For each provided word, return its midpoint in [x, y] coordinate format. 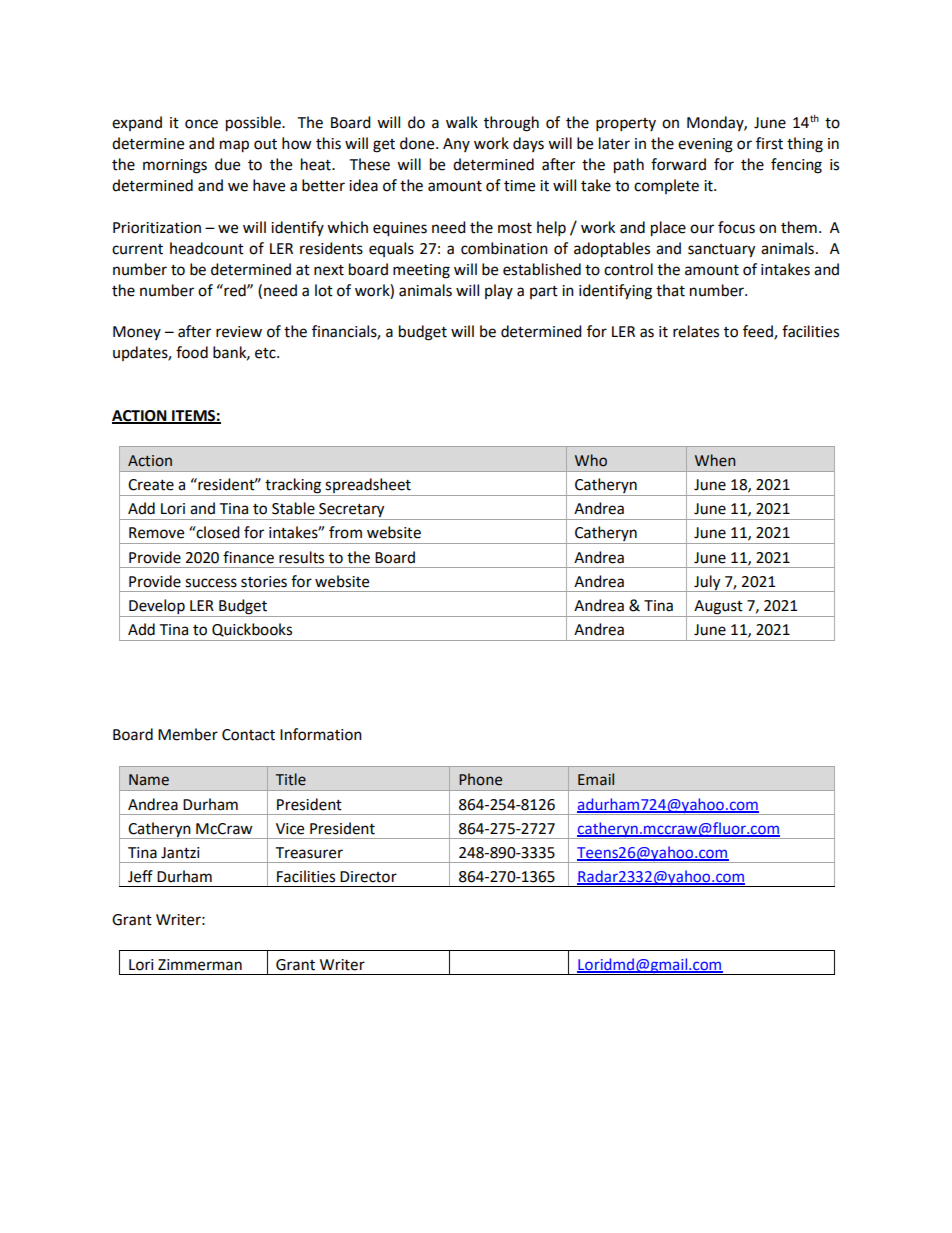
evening [705, 145]
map [234, 146]
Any [456, 145]
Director [368, 877]
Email [596, 779]
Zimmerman [200, 965]
